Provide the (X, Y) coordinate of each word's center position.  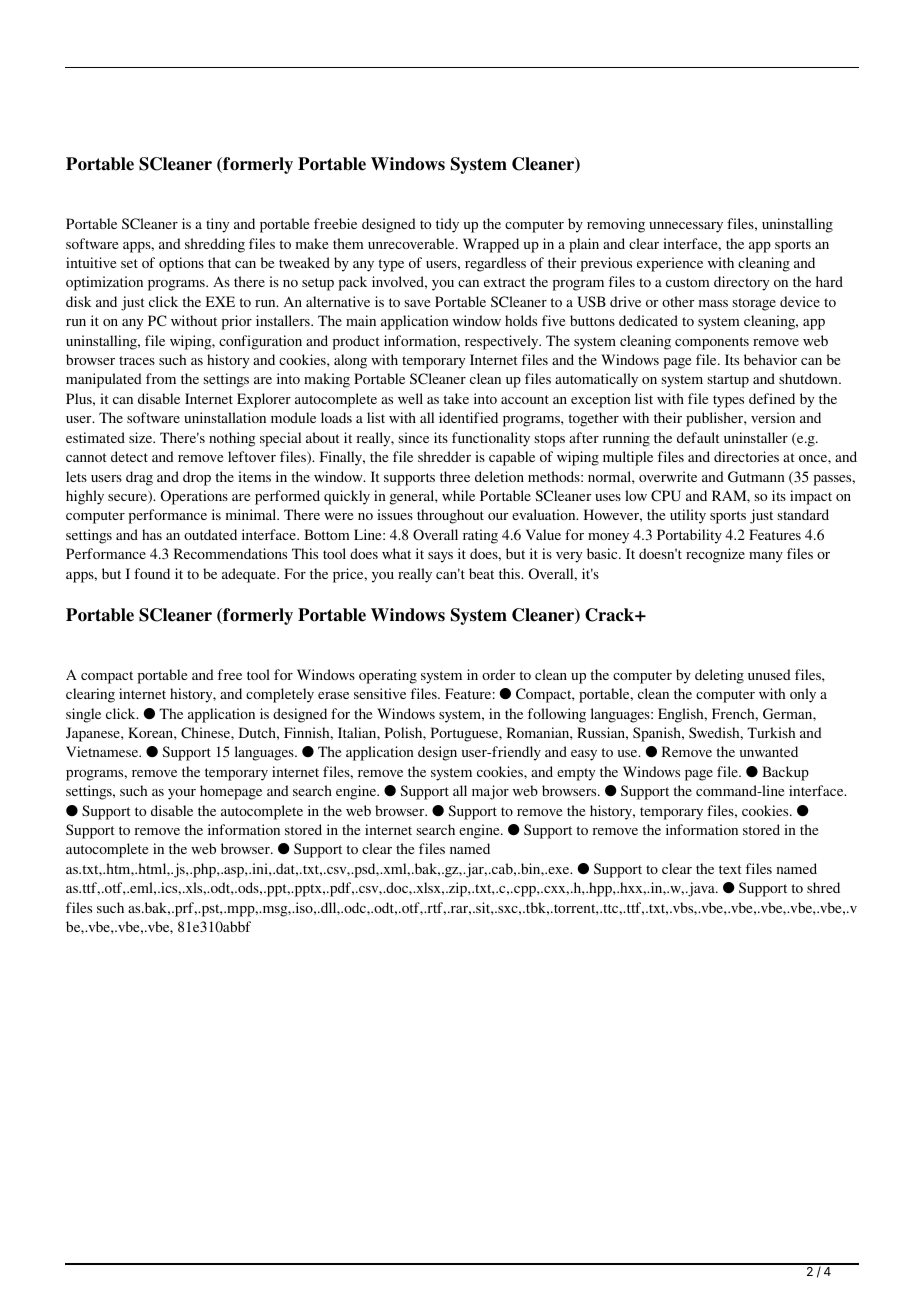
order (498, 674)
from (161, 378)
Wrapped (491, 245)
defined (772, 398)
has (152, 534)
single (83, 715)
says (440, 557)
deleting (719, 676)
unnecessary (686, 227)
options (181, 264)
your (182, 794)
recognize (715, 555)
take (456, 398)
